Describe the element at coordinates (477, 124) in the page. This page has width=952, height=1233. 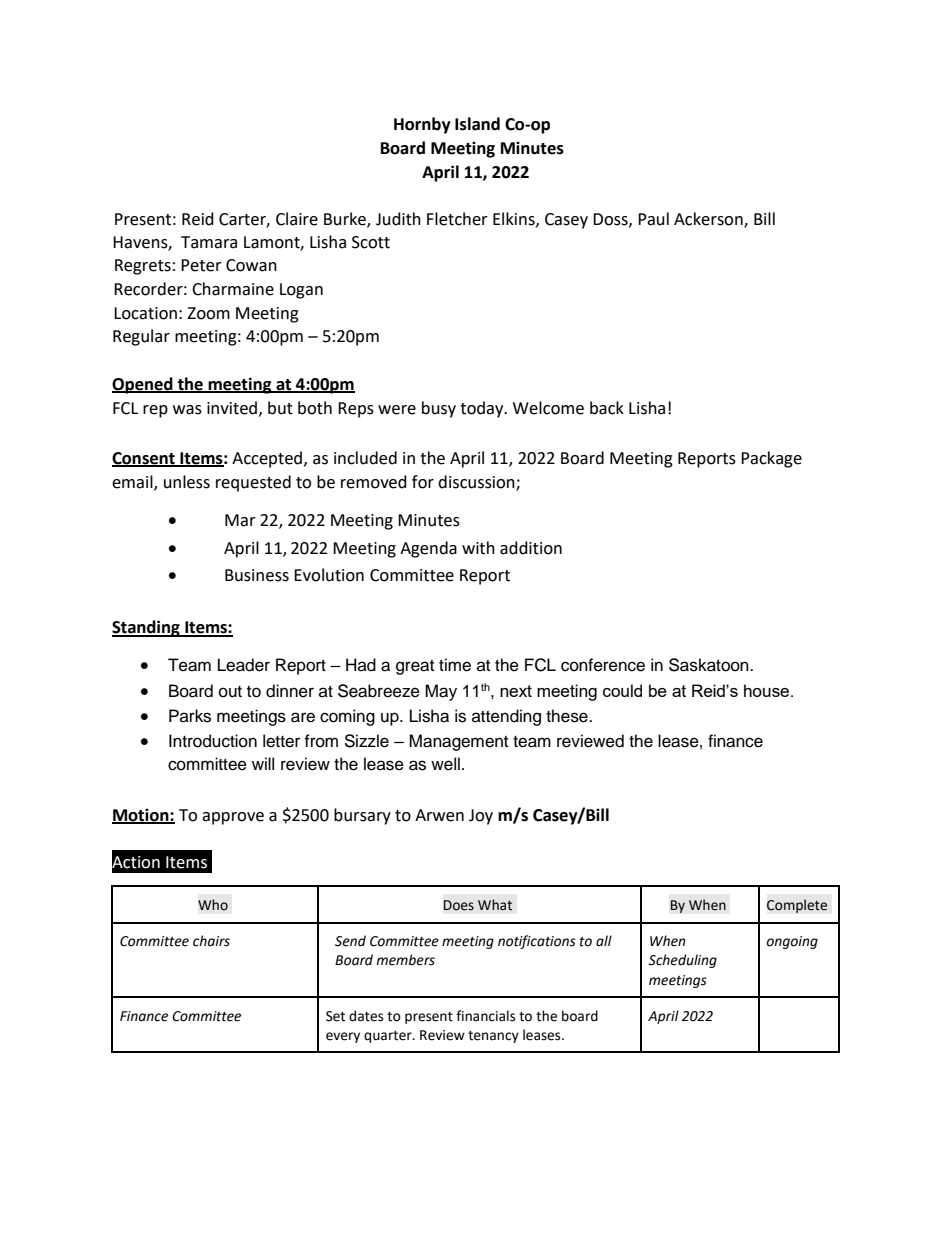
I see `Island` at that location.
